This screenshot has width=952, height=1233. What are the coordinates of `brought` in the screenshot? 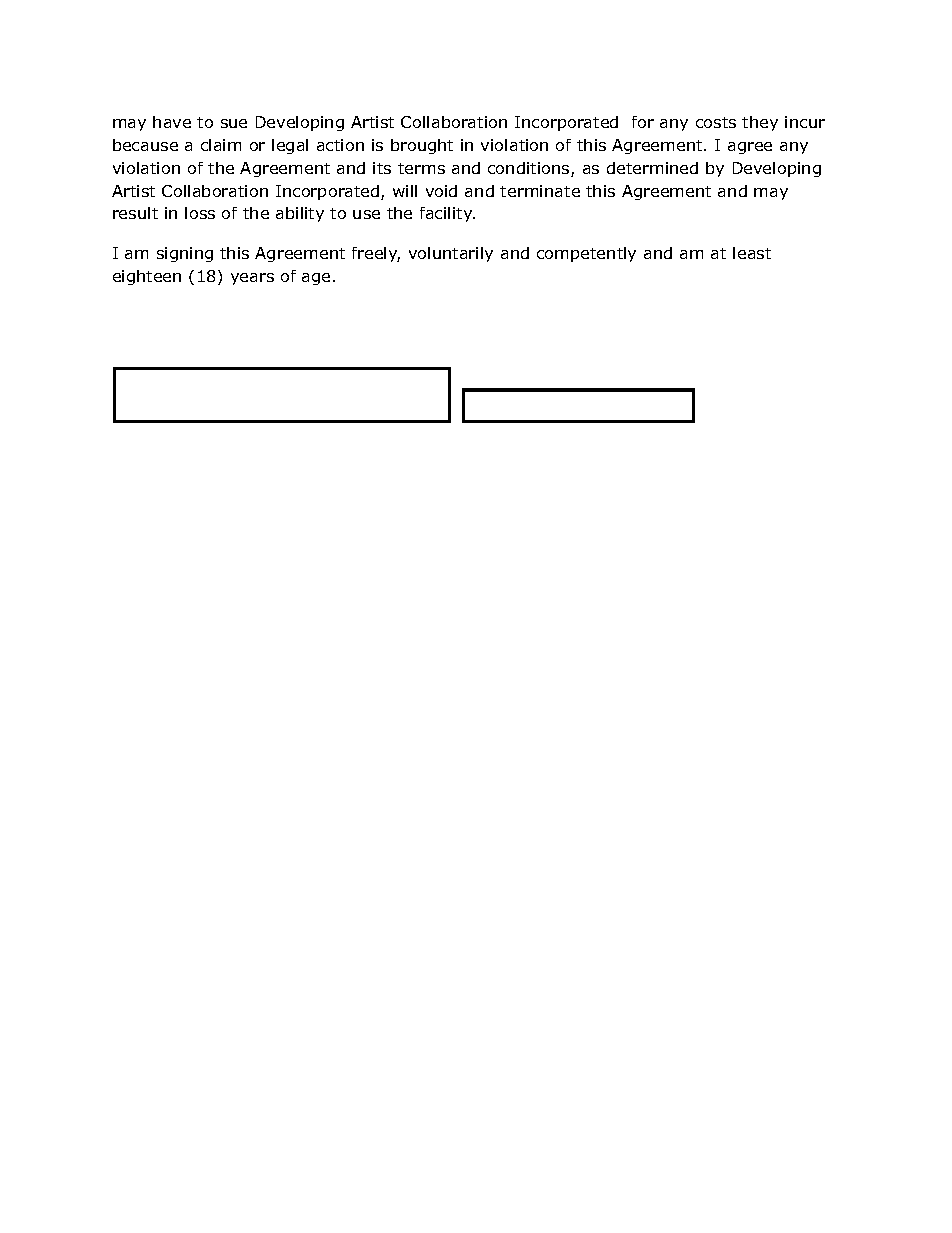 It's located at (422, 146).
